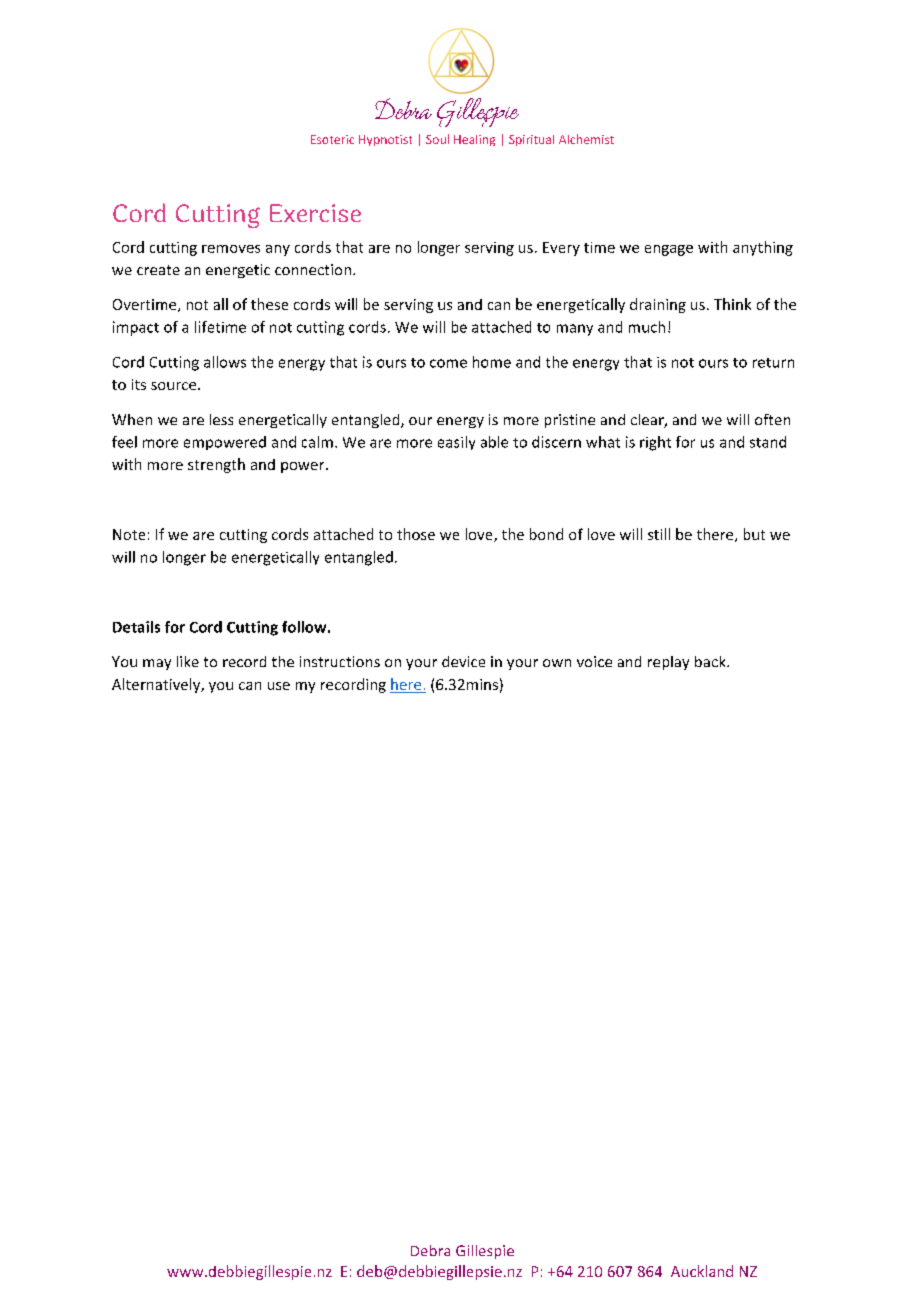 Image resolution: width=924 pixels, height=1308 pixels. I want to click on use, so click(279, 686).
